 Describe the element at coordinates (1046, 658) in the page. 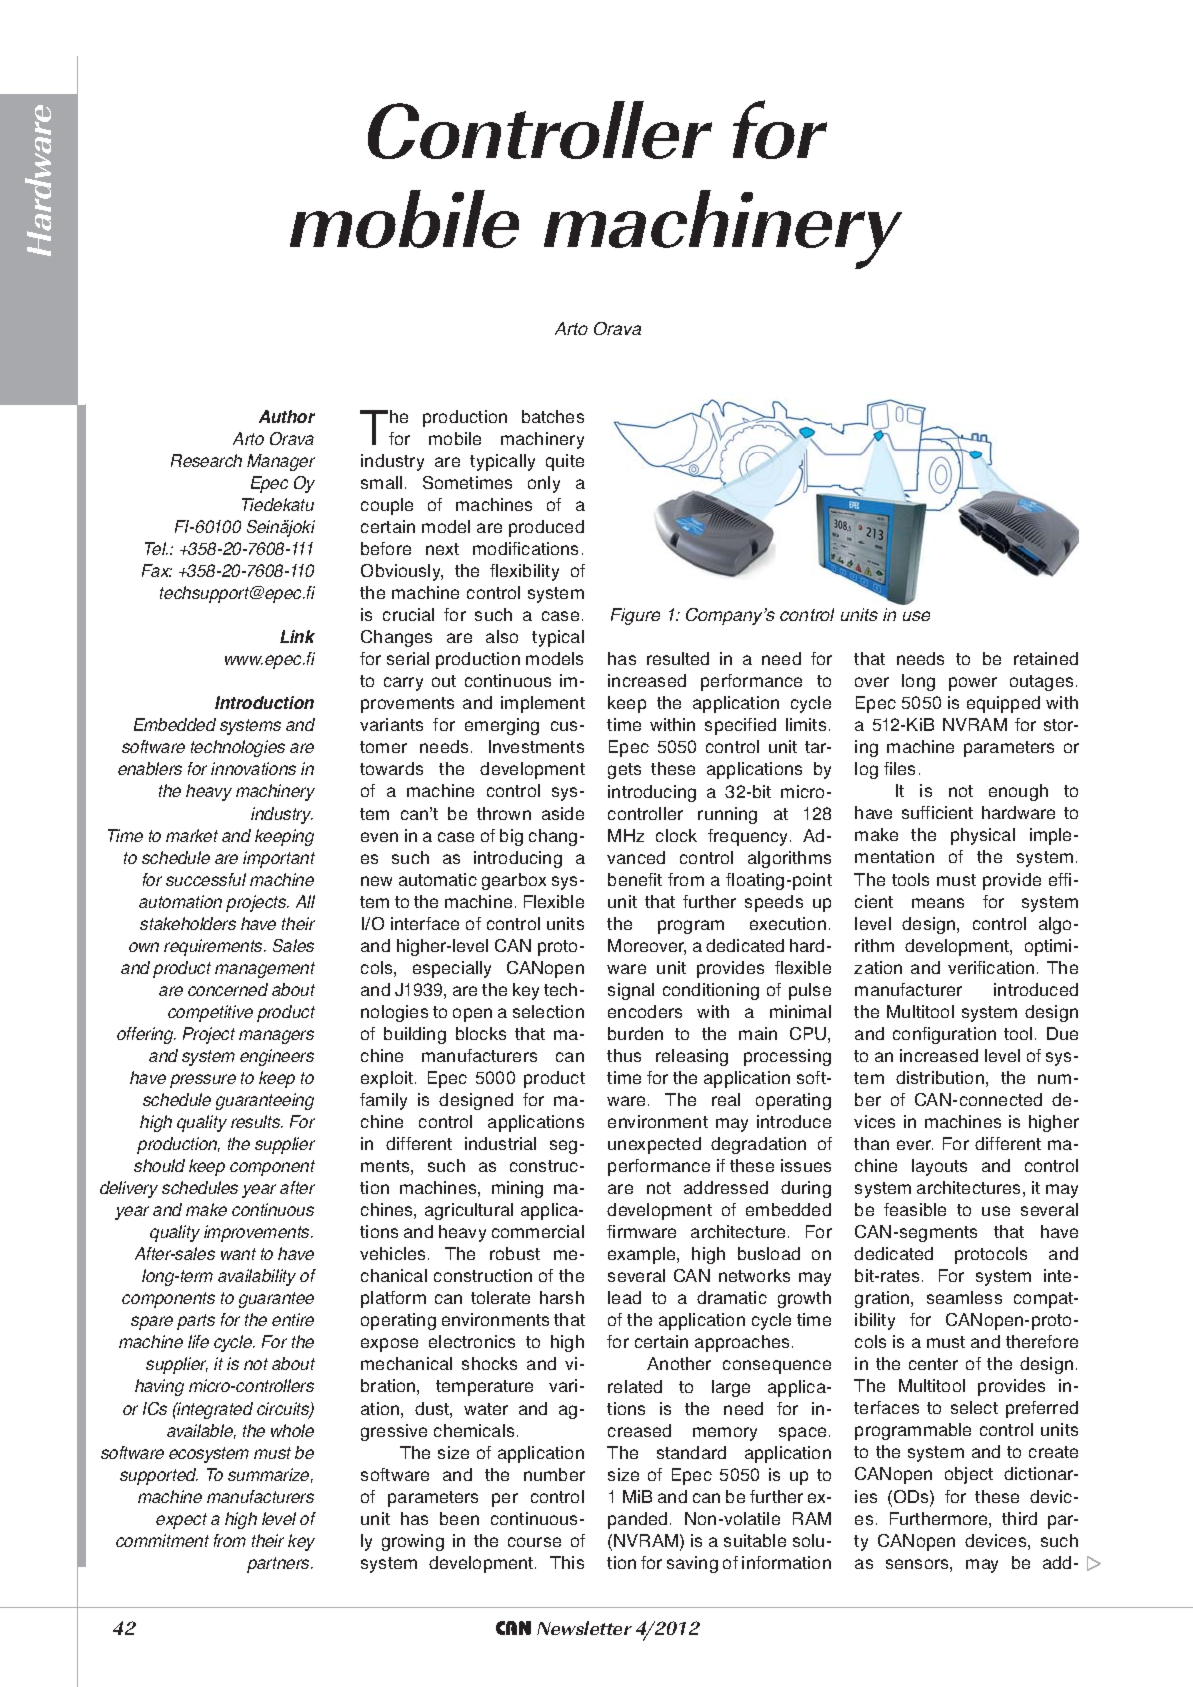

I see `retained` at that location.
